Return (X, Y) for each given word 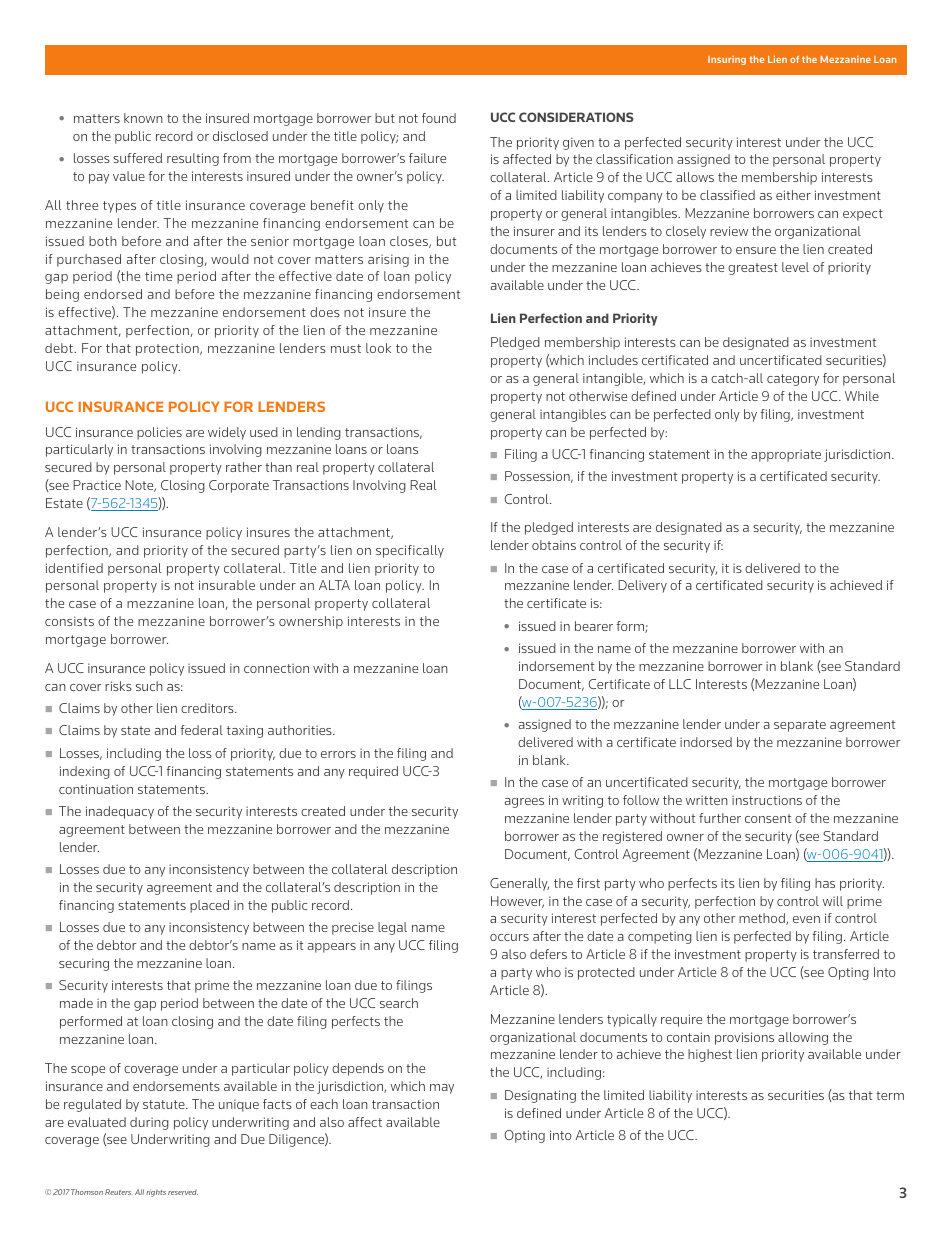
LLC (680, 684)
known (143, 118)
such (149, 686)
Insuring (727, 60)
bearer (594, 626)
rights (156, 1193)
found (439, 118)
